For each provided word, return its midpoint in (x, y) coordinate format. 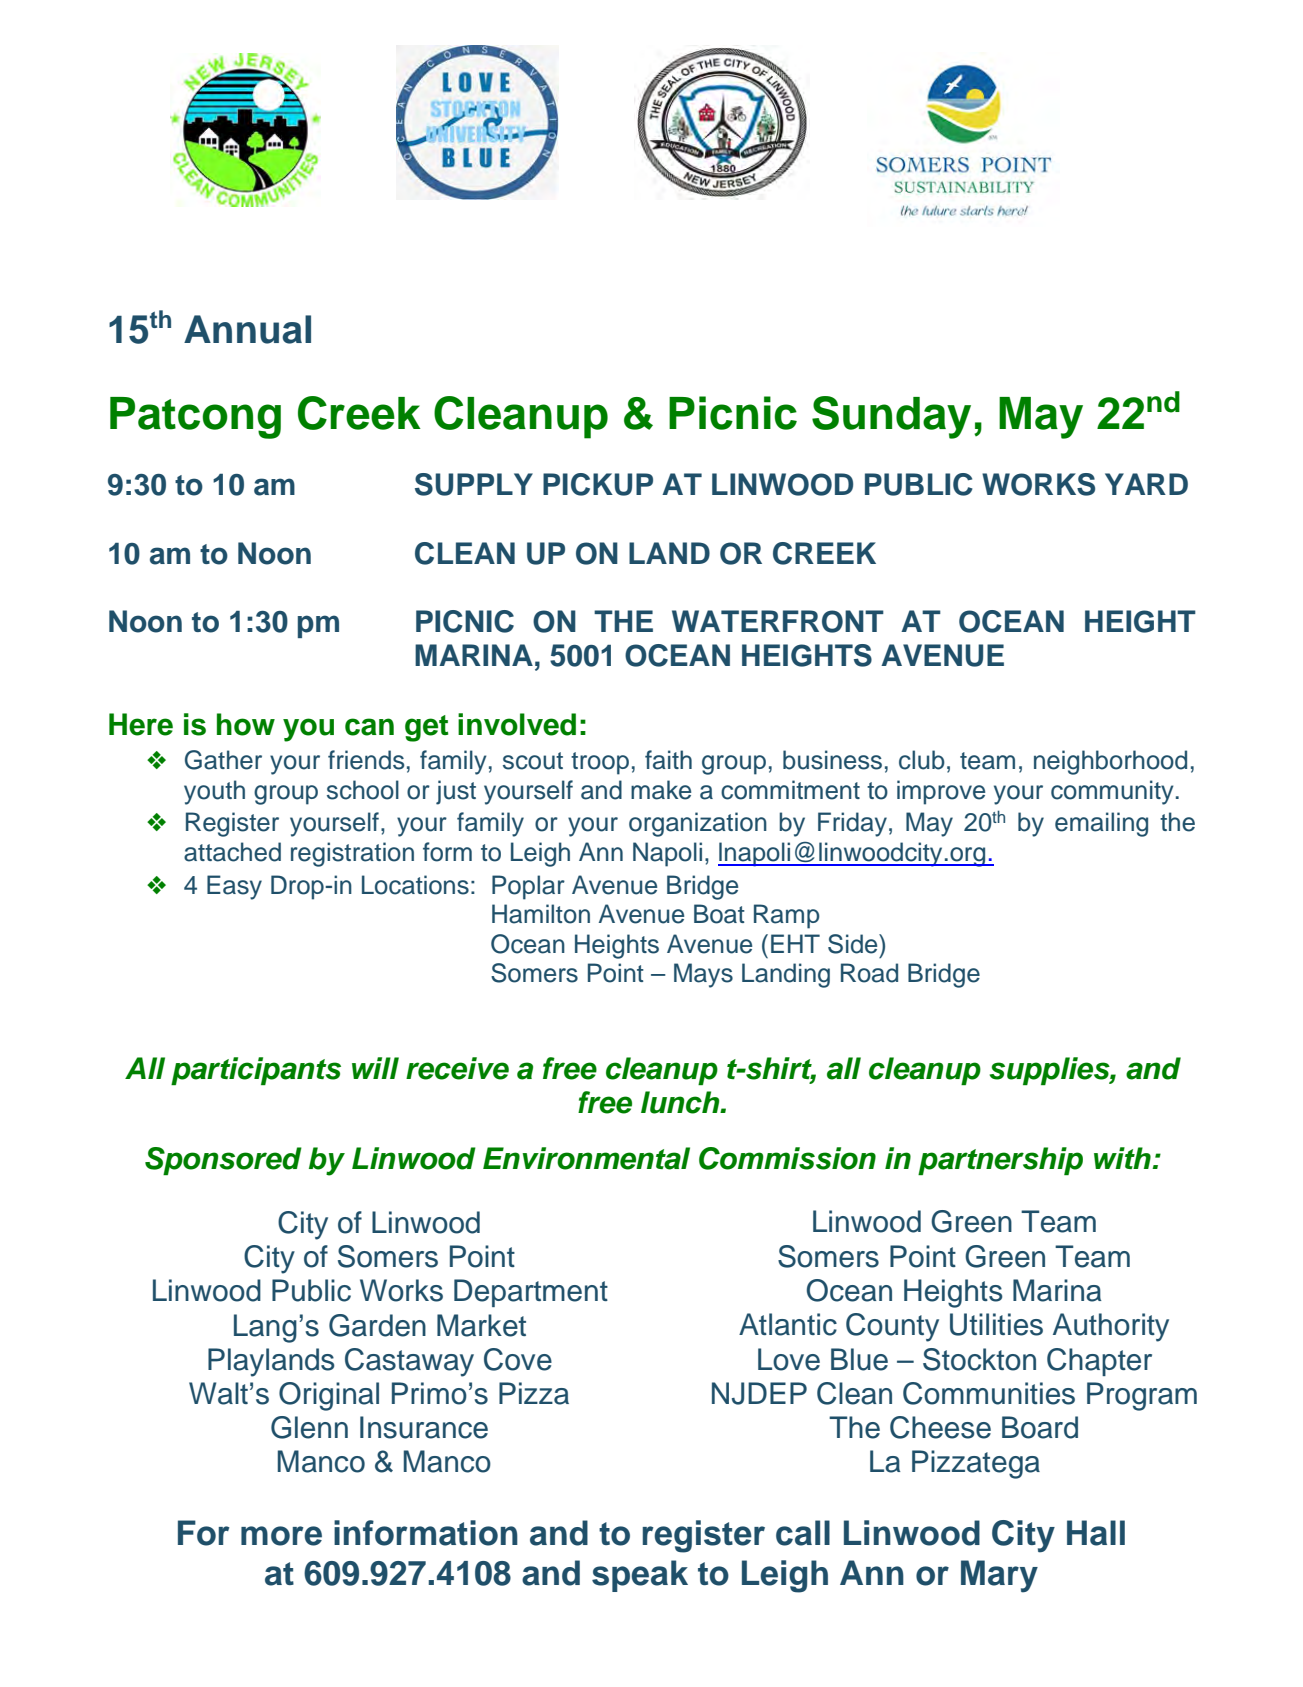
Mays (703, 975)
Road (869, 973)
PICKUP (598, 484)
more (281, 1536)
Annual (247, 329)
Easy (234, 887)
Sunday (891, 417)
